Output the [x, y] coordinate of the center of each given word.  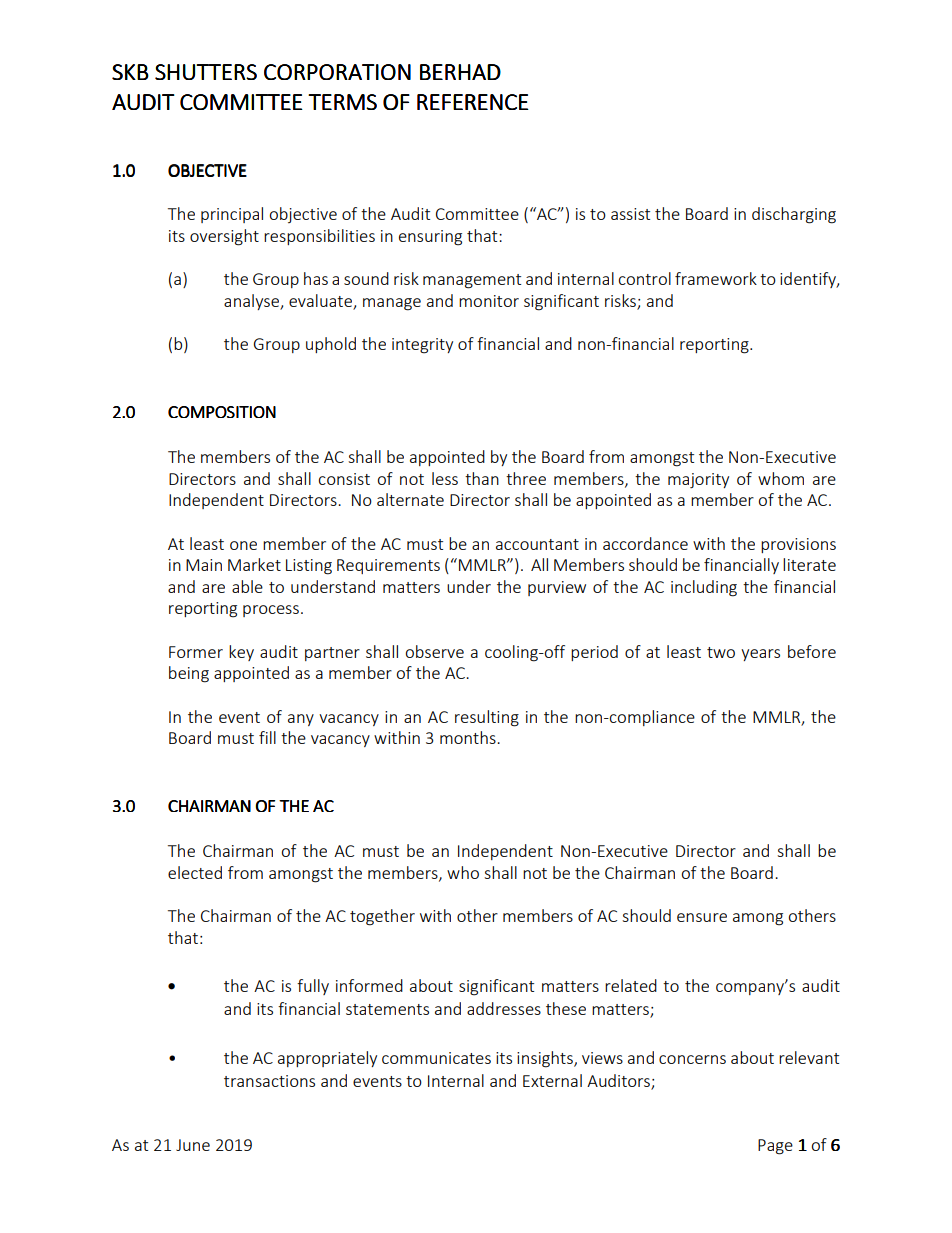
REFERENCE [473, 102]
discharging [794, 215]
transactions [269, 1081]
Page [775, 1147]
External [552, 1080]
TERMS [342, 102]
